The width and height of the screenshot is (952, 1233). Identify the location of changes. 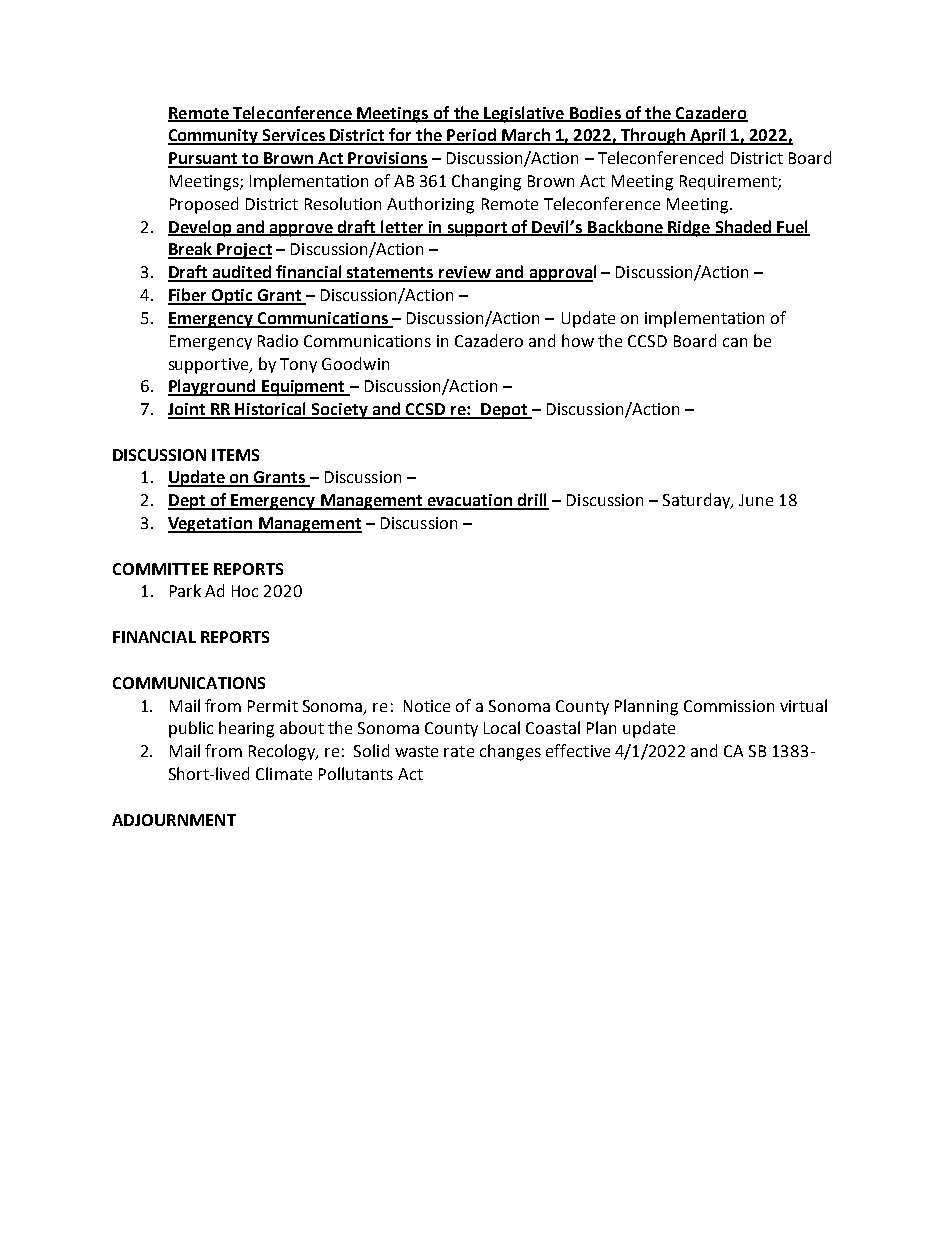
(510, 752).
